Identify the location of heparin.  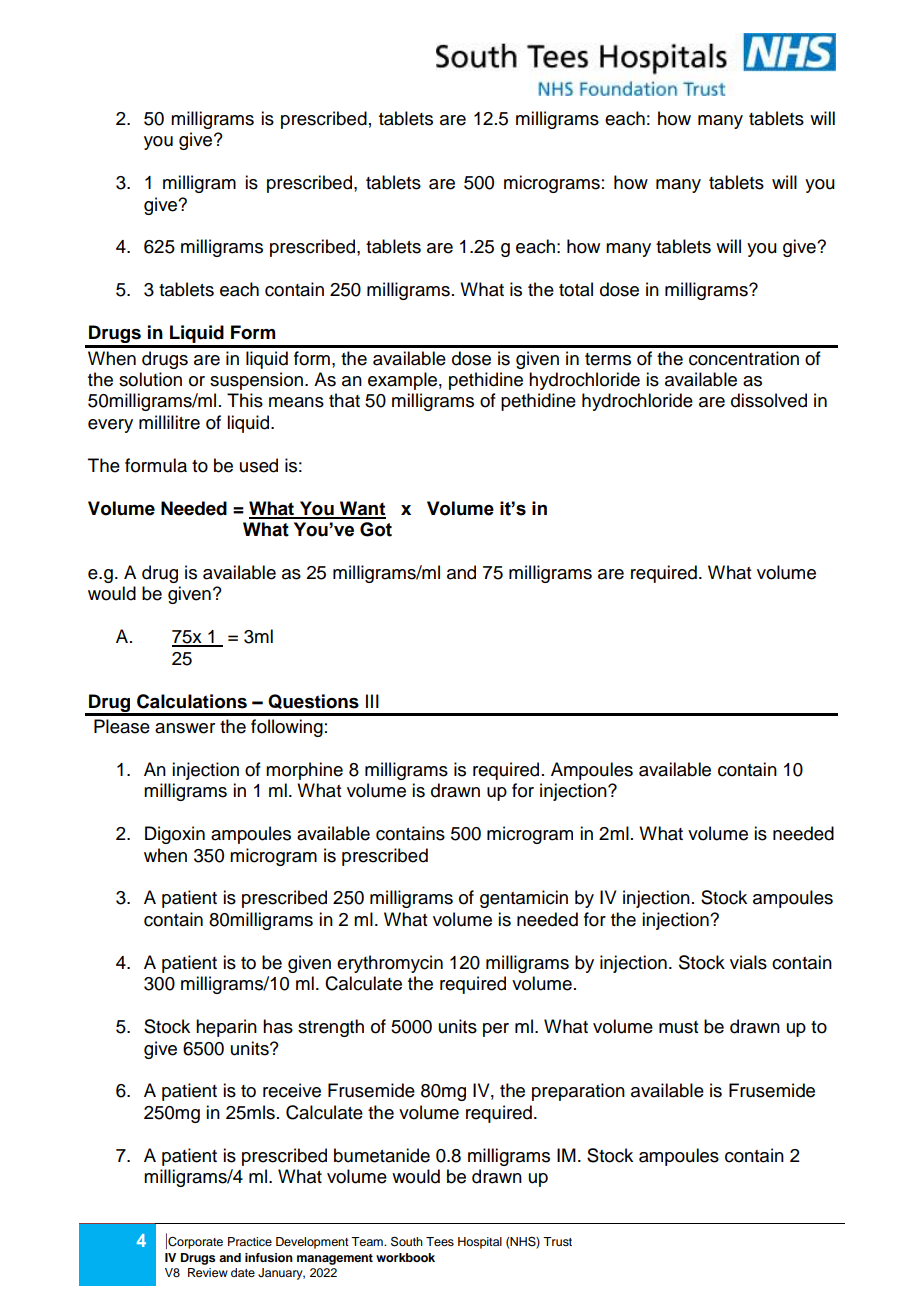
(226, 1028).
